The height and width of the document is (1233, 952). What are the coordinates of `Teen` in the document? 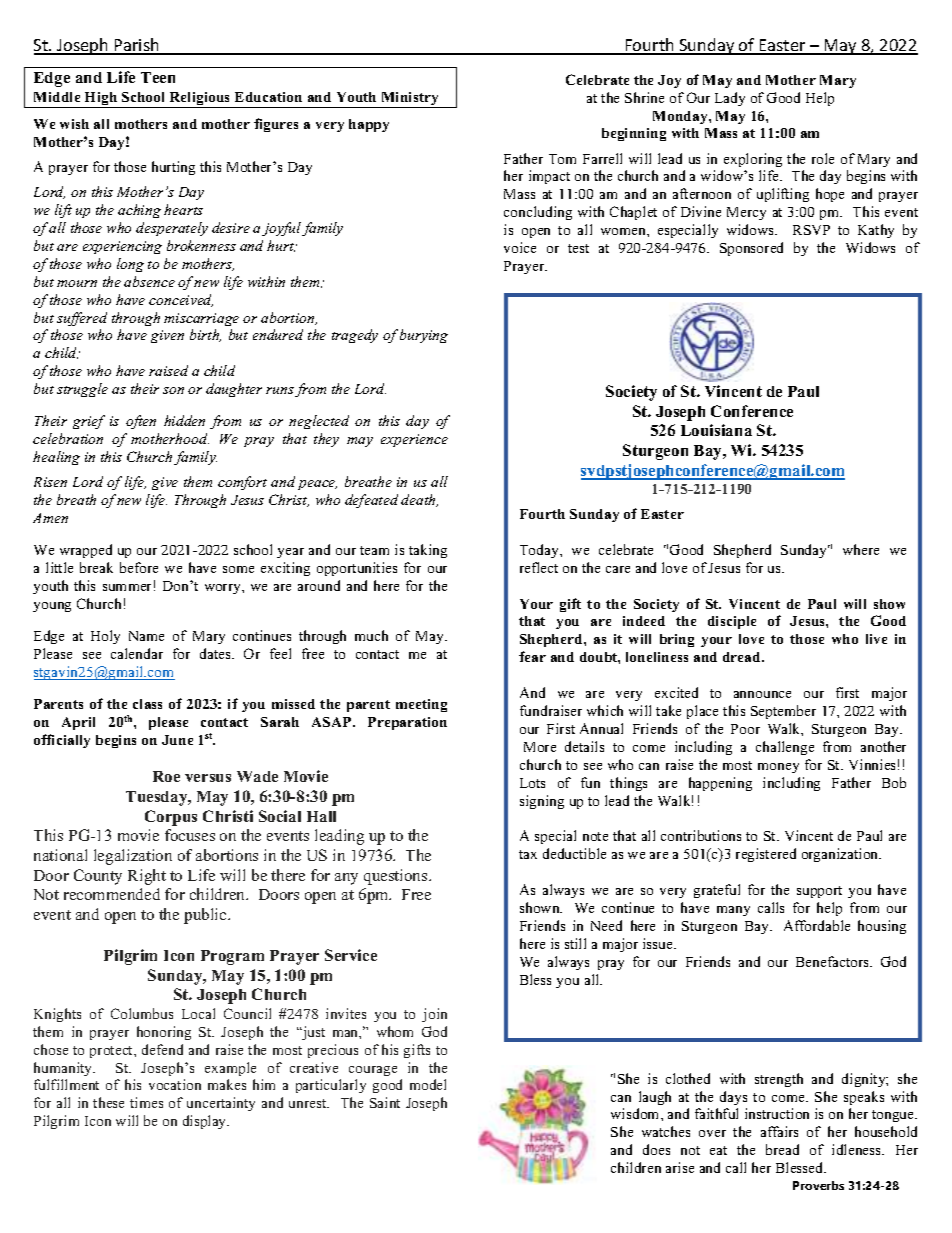 It's located at (158, 77).
